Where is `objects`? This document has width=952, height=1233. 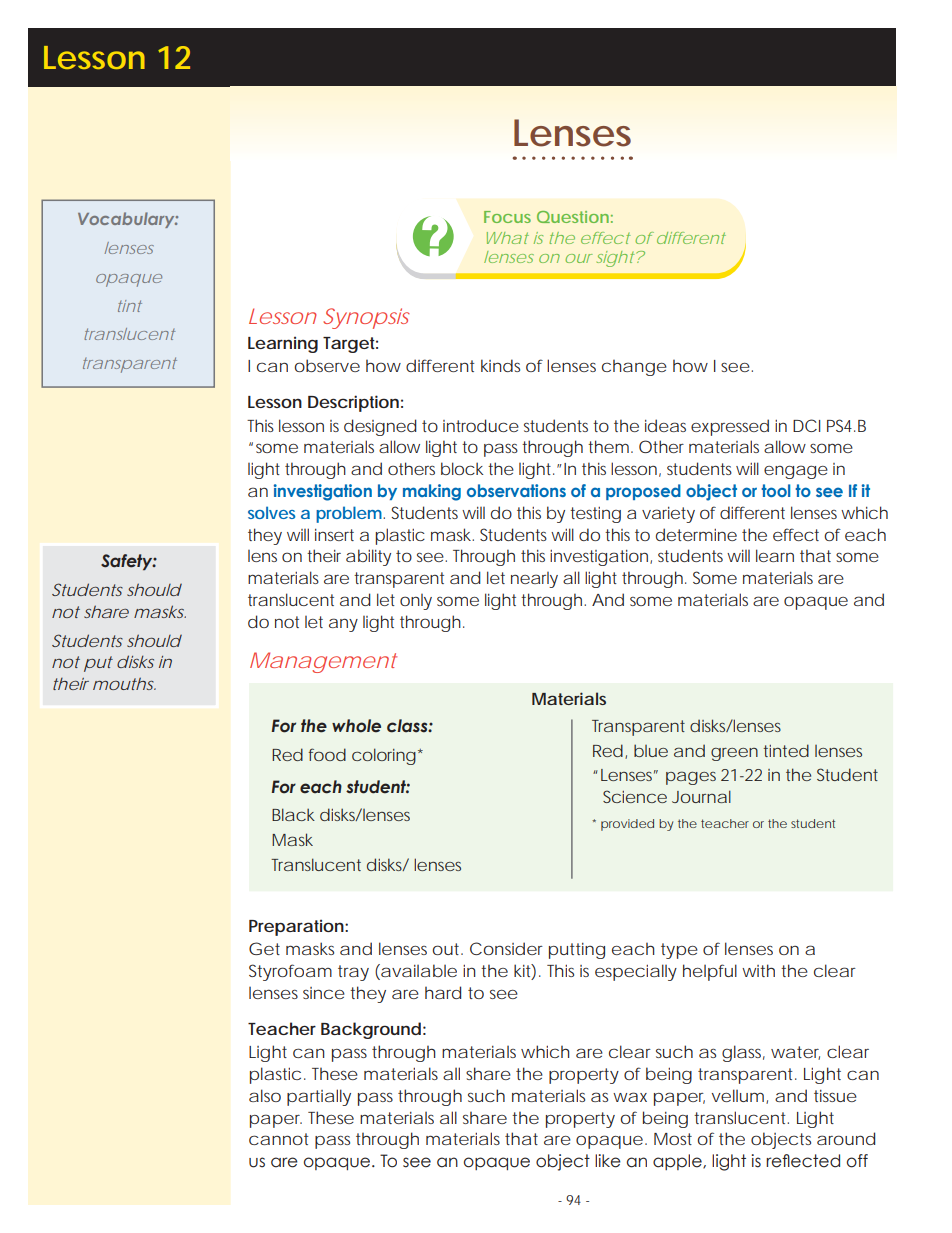
objects is located at coordinates (781, 1140).
